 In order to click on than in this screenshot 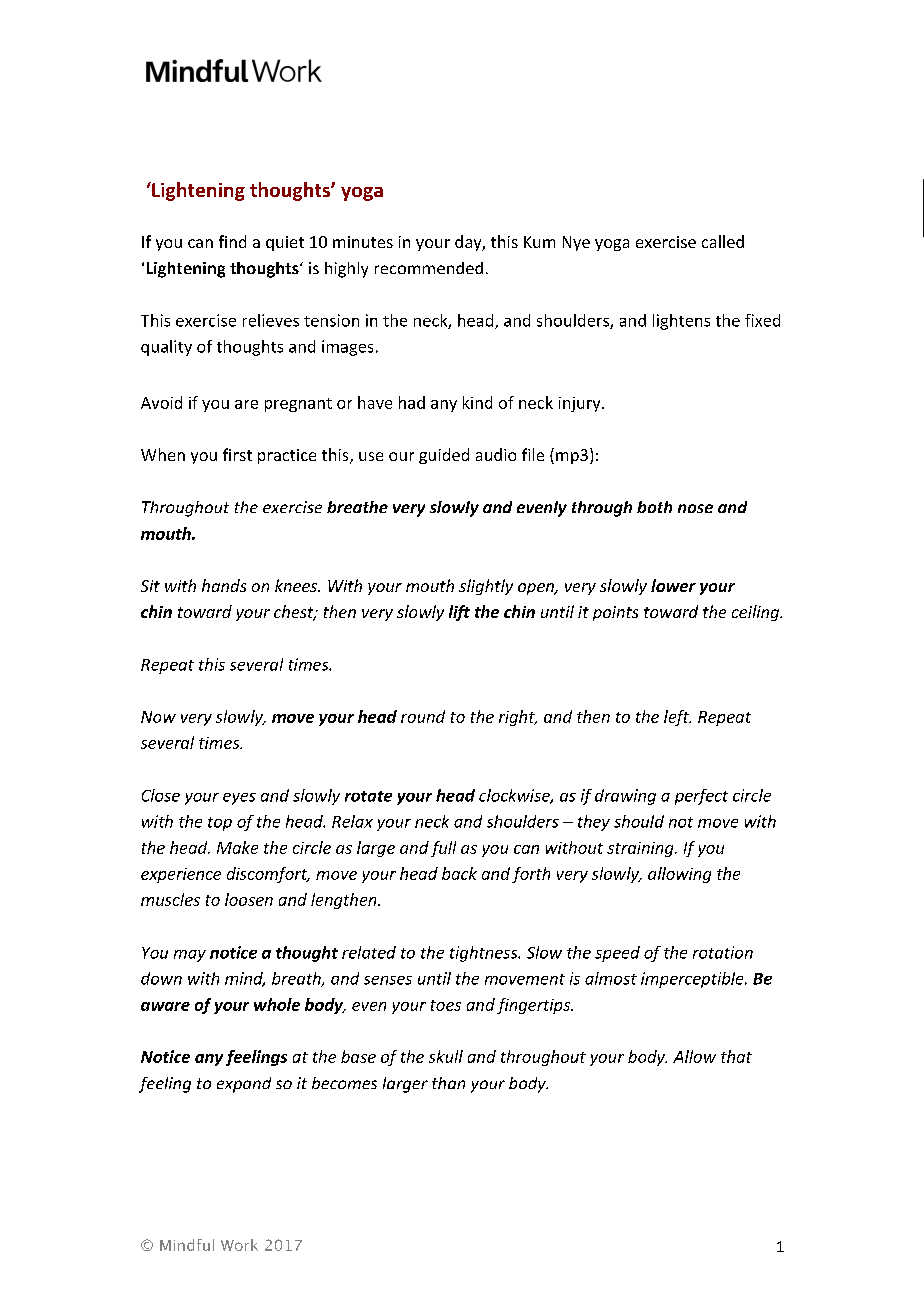, I will do `click(448, 1083)`.
